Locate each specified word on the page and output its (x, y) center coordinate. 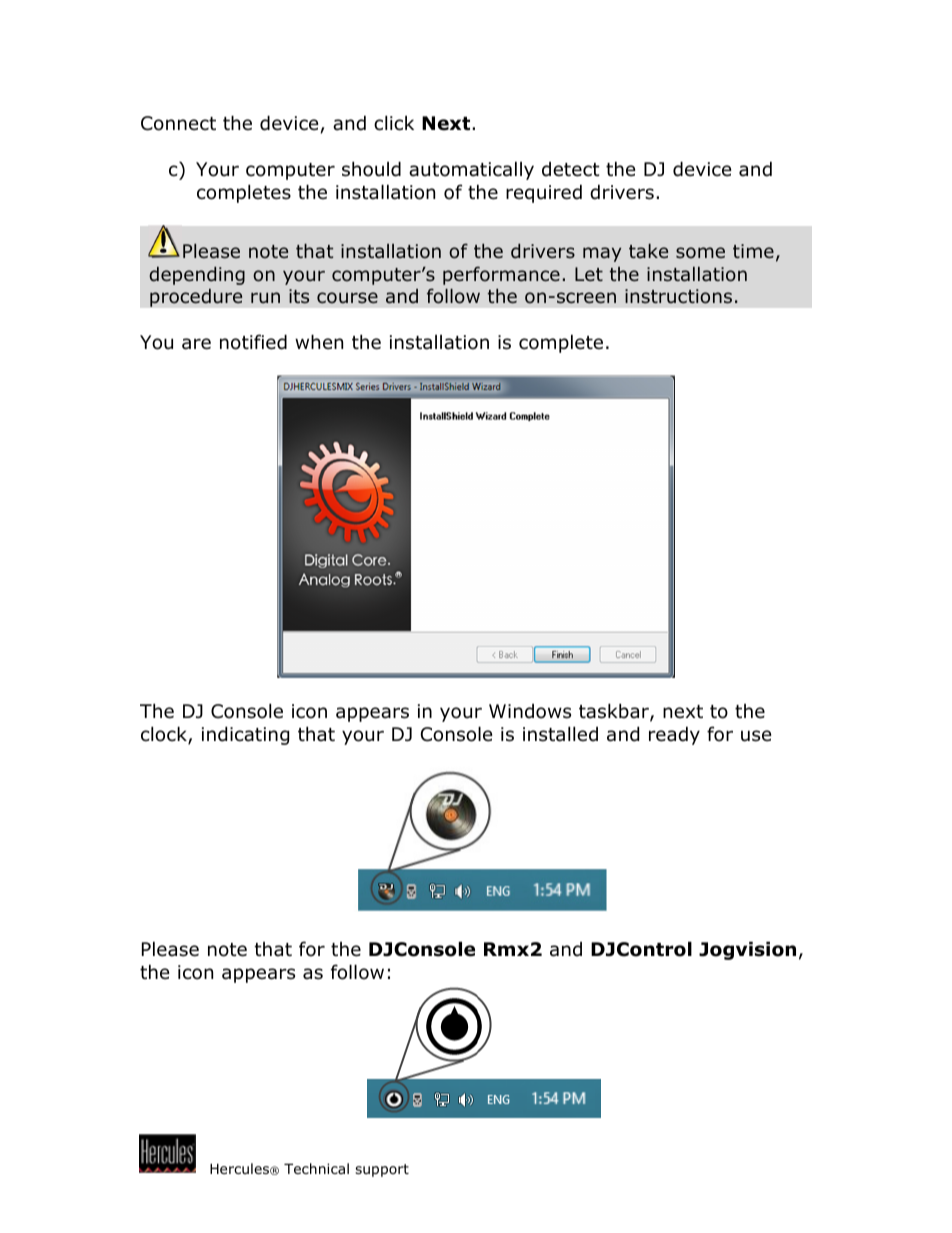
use (756, 736)
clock (165, 735)
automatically (471, 170)
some (700, 253)
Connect (178, 123)
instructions (678, 296)
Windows (530, 711)
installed (560, 734)
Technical (316, 1168)
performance (501, 275)
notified (253, 342)
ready (674, 735)
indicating (245, 735)
